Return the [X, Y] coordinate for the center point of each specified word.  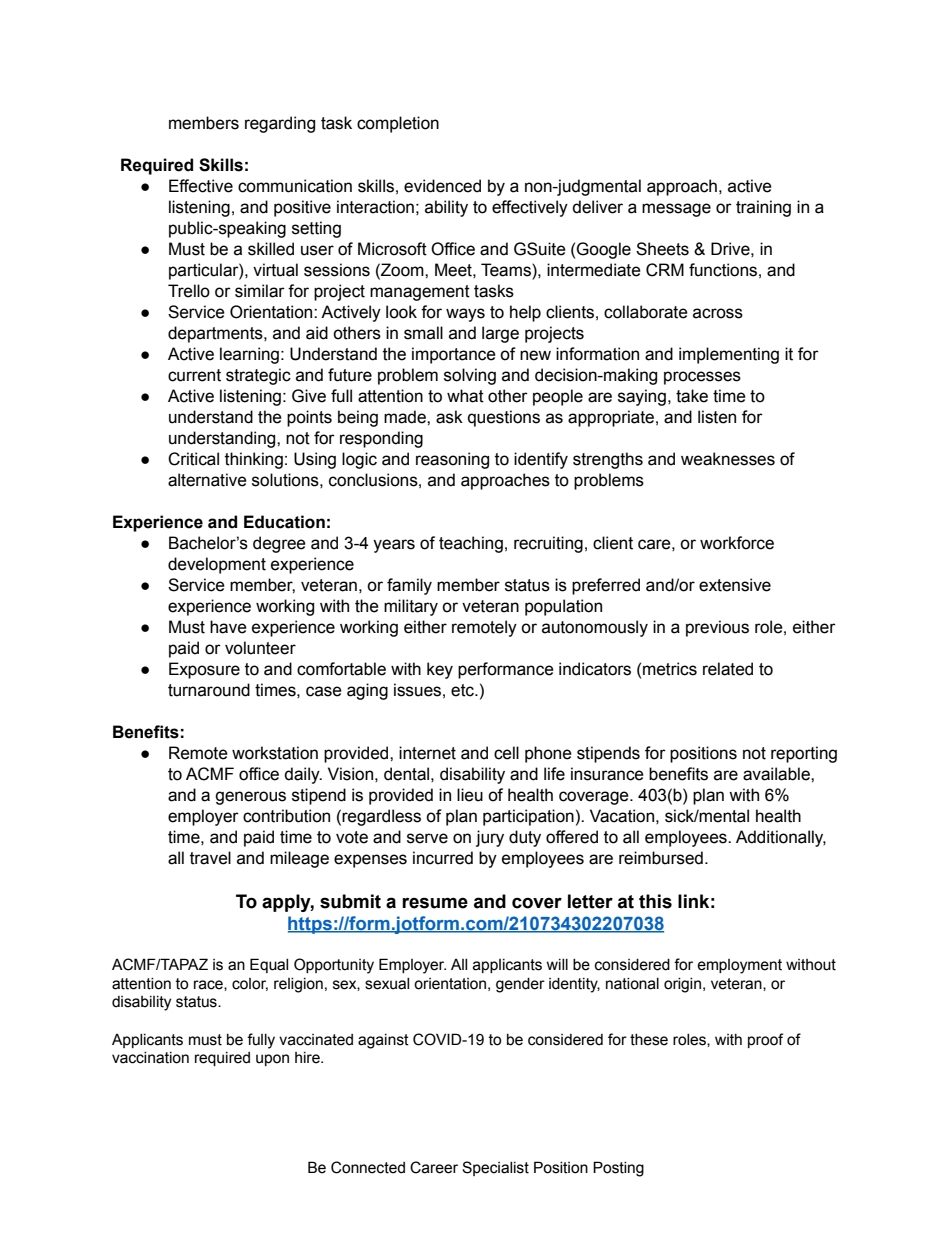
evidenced [442, 186]
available [777, 774]
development [217, 565]
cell [506, 753]
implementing [729, 355]
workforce [737, 543]
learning [249, 355]
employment [739, 966]
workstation [275, 753]
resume [435, 903]
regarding [280, 124]
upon [272, 1060]
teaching [471, 544]
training [763, 208]
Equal [269, 965]
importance [454, 355]
